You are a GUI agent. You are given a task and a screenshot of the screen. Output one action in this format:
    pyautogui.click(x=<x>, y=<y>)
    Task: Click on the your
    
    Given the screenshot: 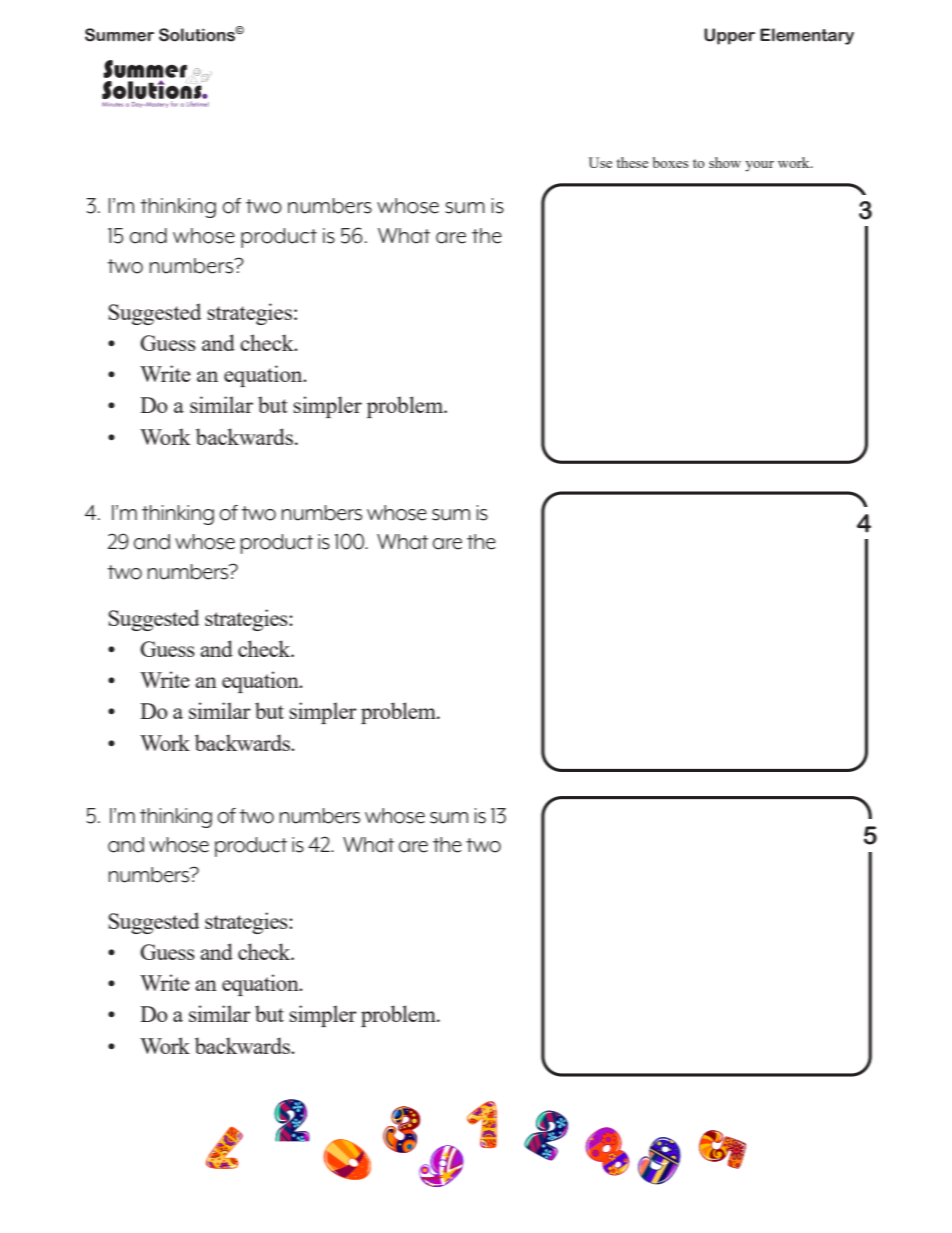 What is the action you would take?
    pyautogui.click(x=759, y=166)
